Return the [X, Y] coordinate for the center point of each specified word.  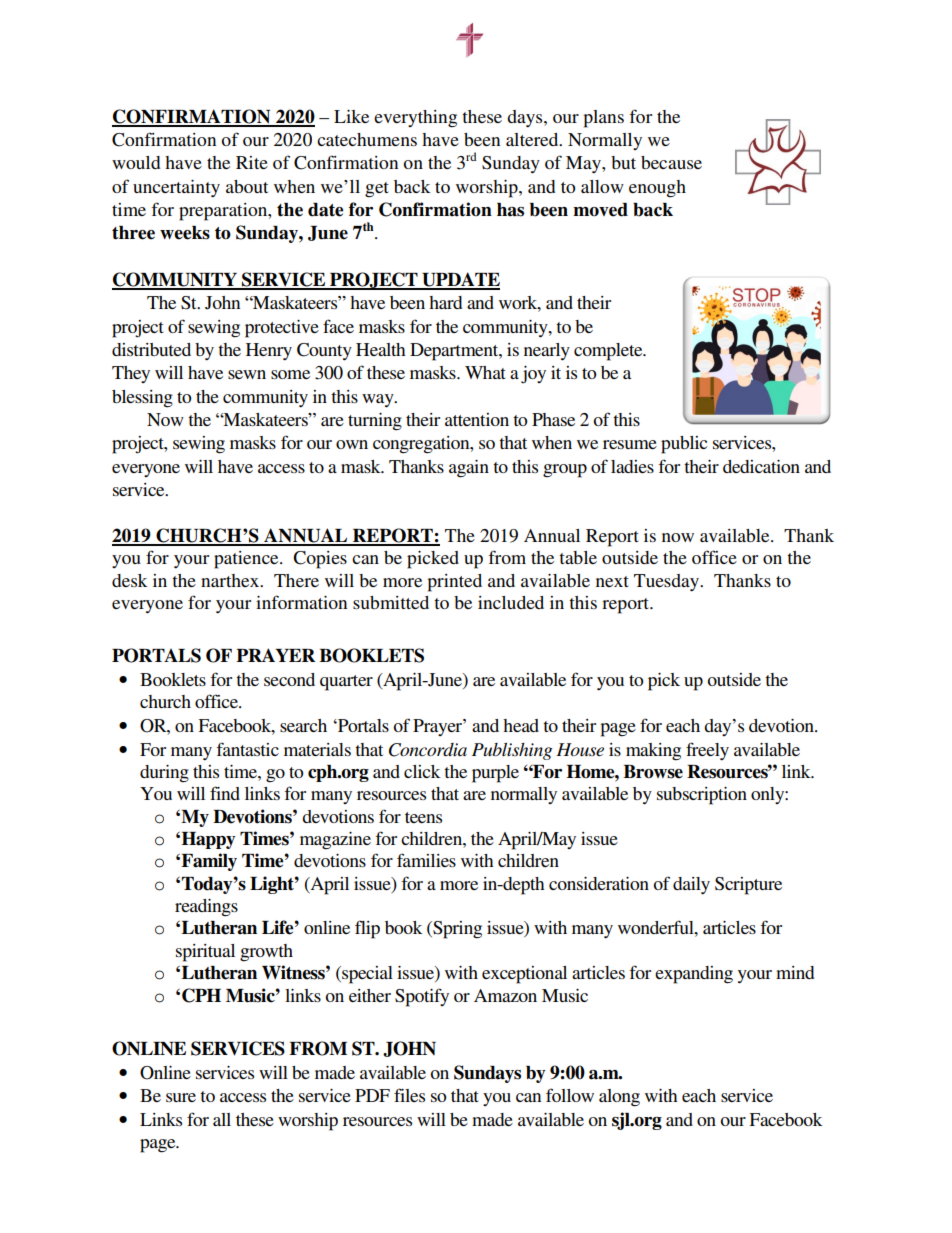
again [469, 469]
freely [707, 751]
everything [415, 119]
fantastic [247, 749]
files [409, 1095]
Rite [252, 162]
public [684, 445]
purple [495, 774]
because [671, 162]
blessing [142, 399]
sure [181, 1097]
